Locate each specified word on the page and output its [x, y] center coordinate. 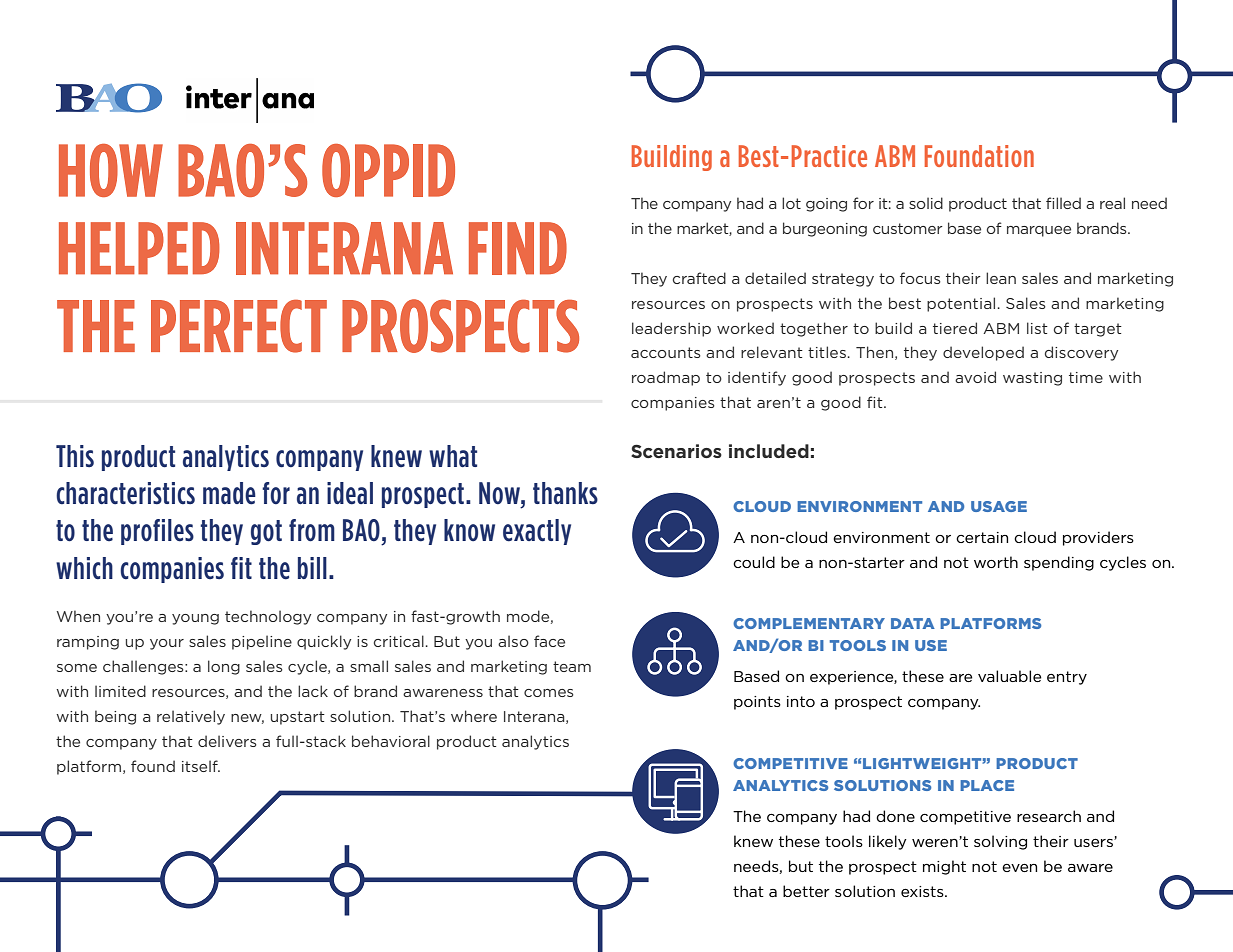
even [1019, 868]
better [806, 891]
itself [201, 766]
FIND [518, 248]
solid [926, 203]
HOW [111, 170]
